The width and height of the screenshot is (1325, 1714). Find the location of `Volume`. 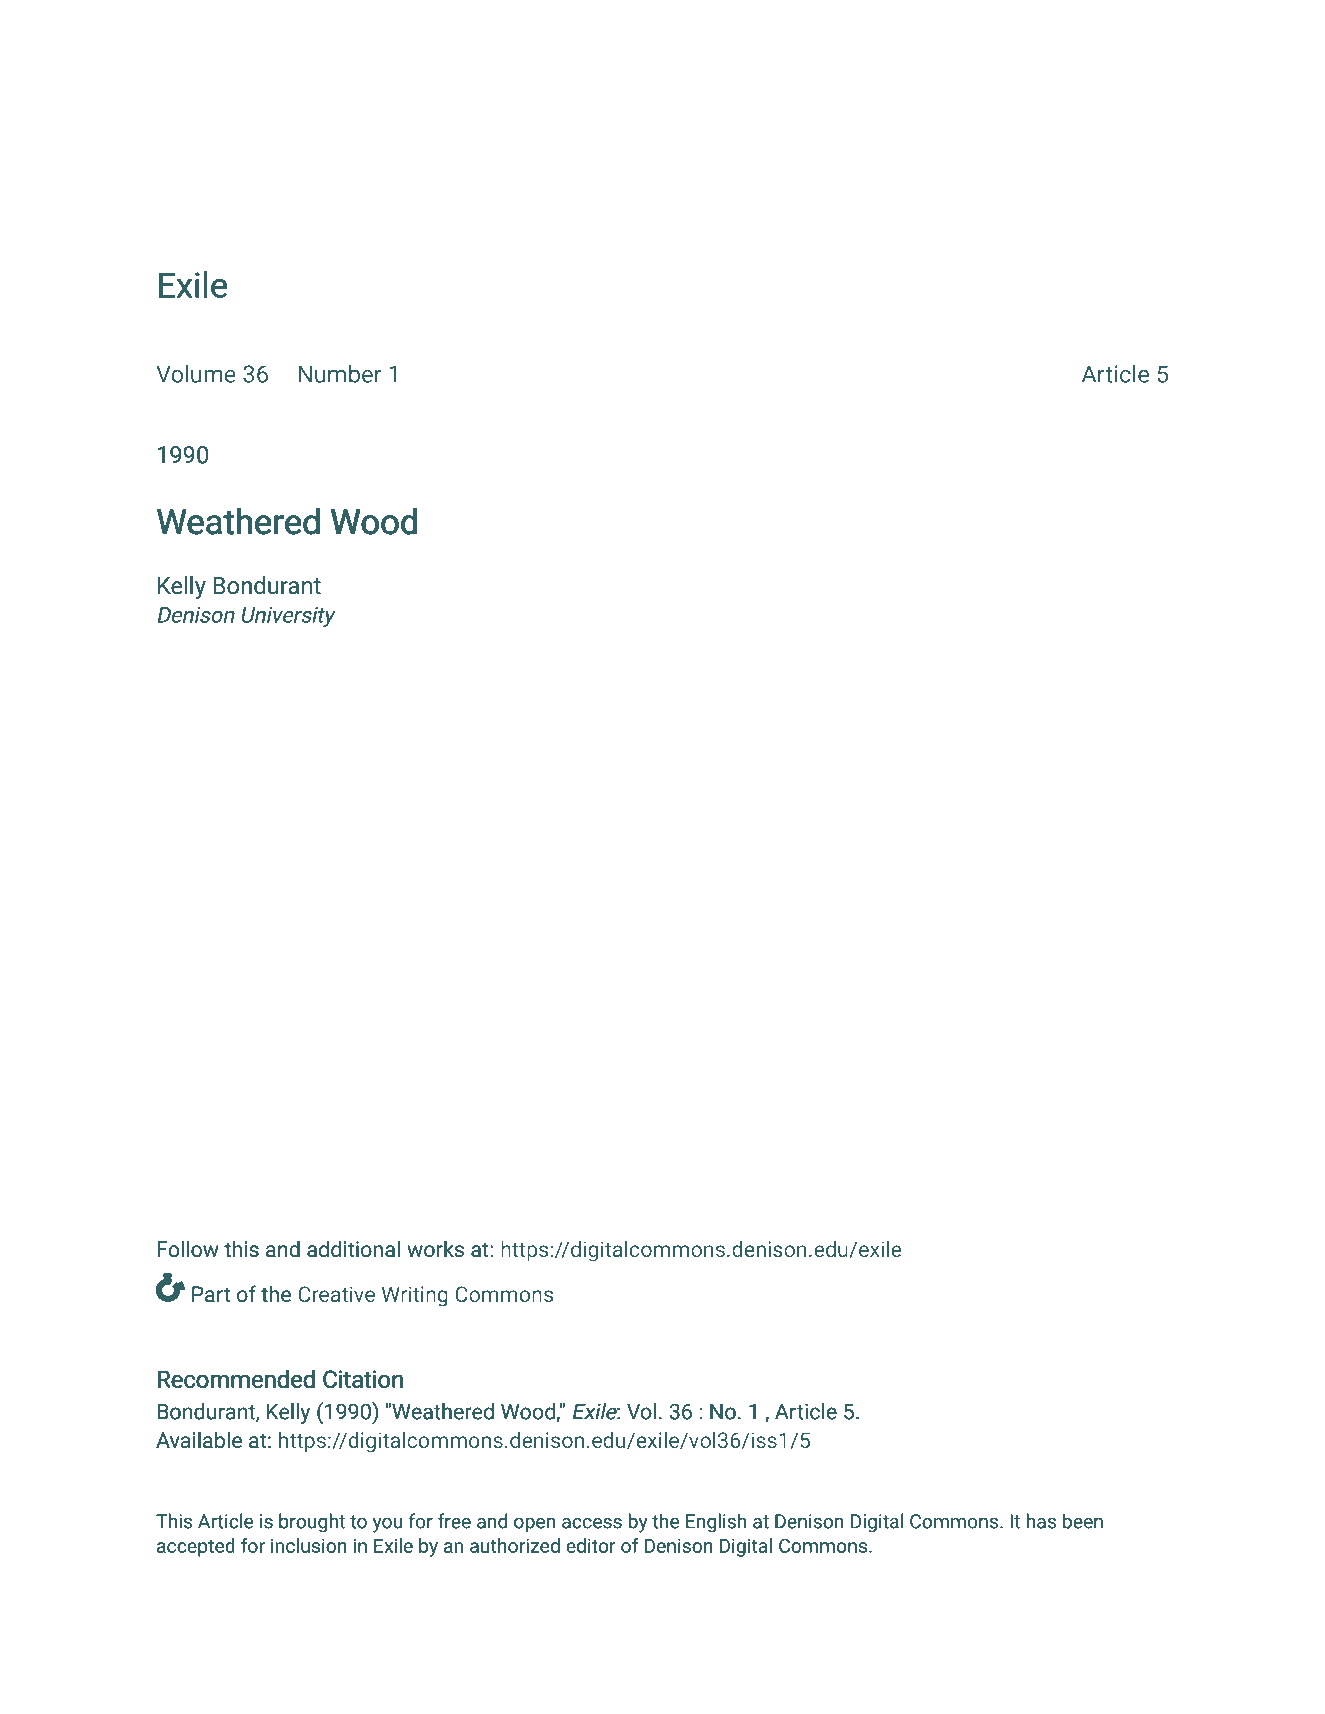

Volume is located at coordinates (196, 373).
